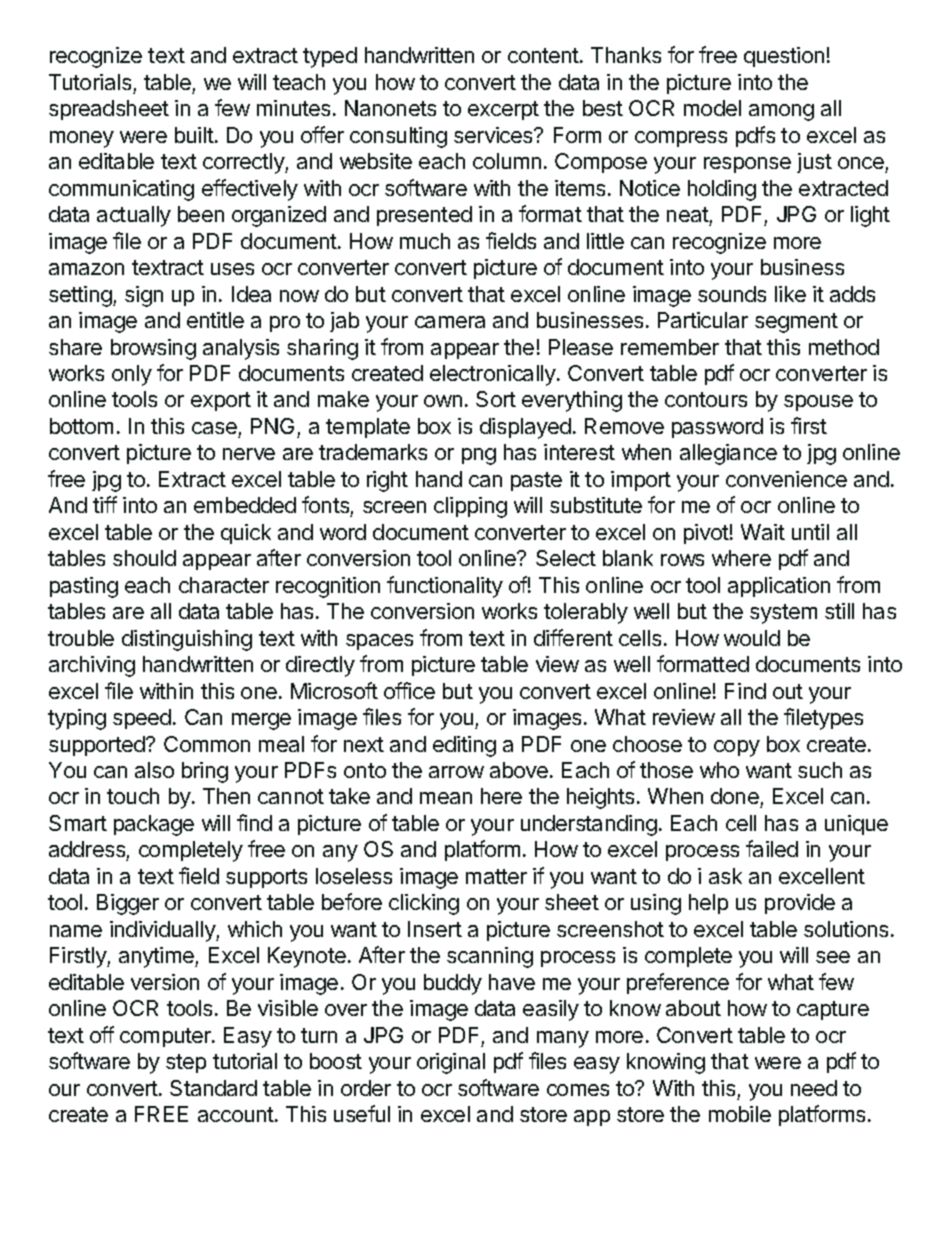 The height and width of the image is (1233, 952). I want to click on application, so click(779, 587).
